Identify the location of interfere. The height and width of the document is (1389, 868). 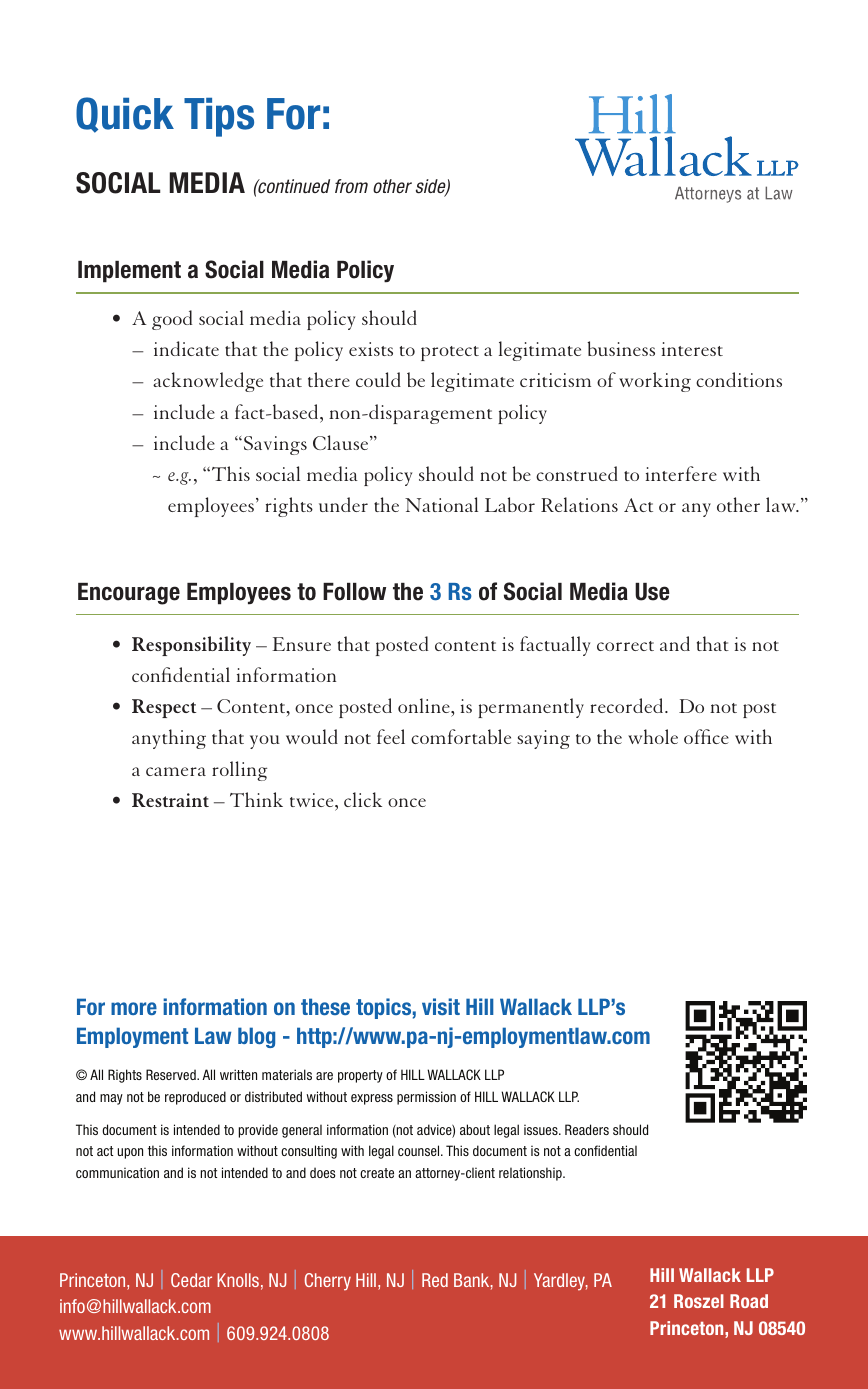
(681, 473).
